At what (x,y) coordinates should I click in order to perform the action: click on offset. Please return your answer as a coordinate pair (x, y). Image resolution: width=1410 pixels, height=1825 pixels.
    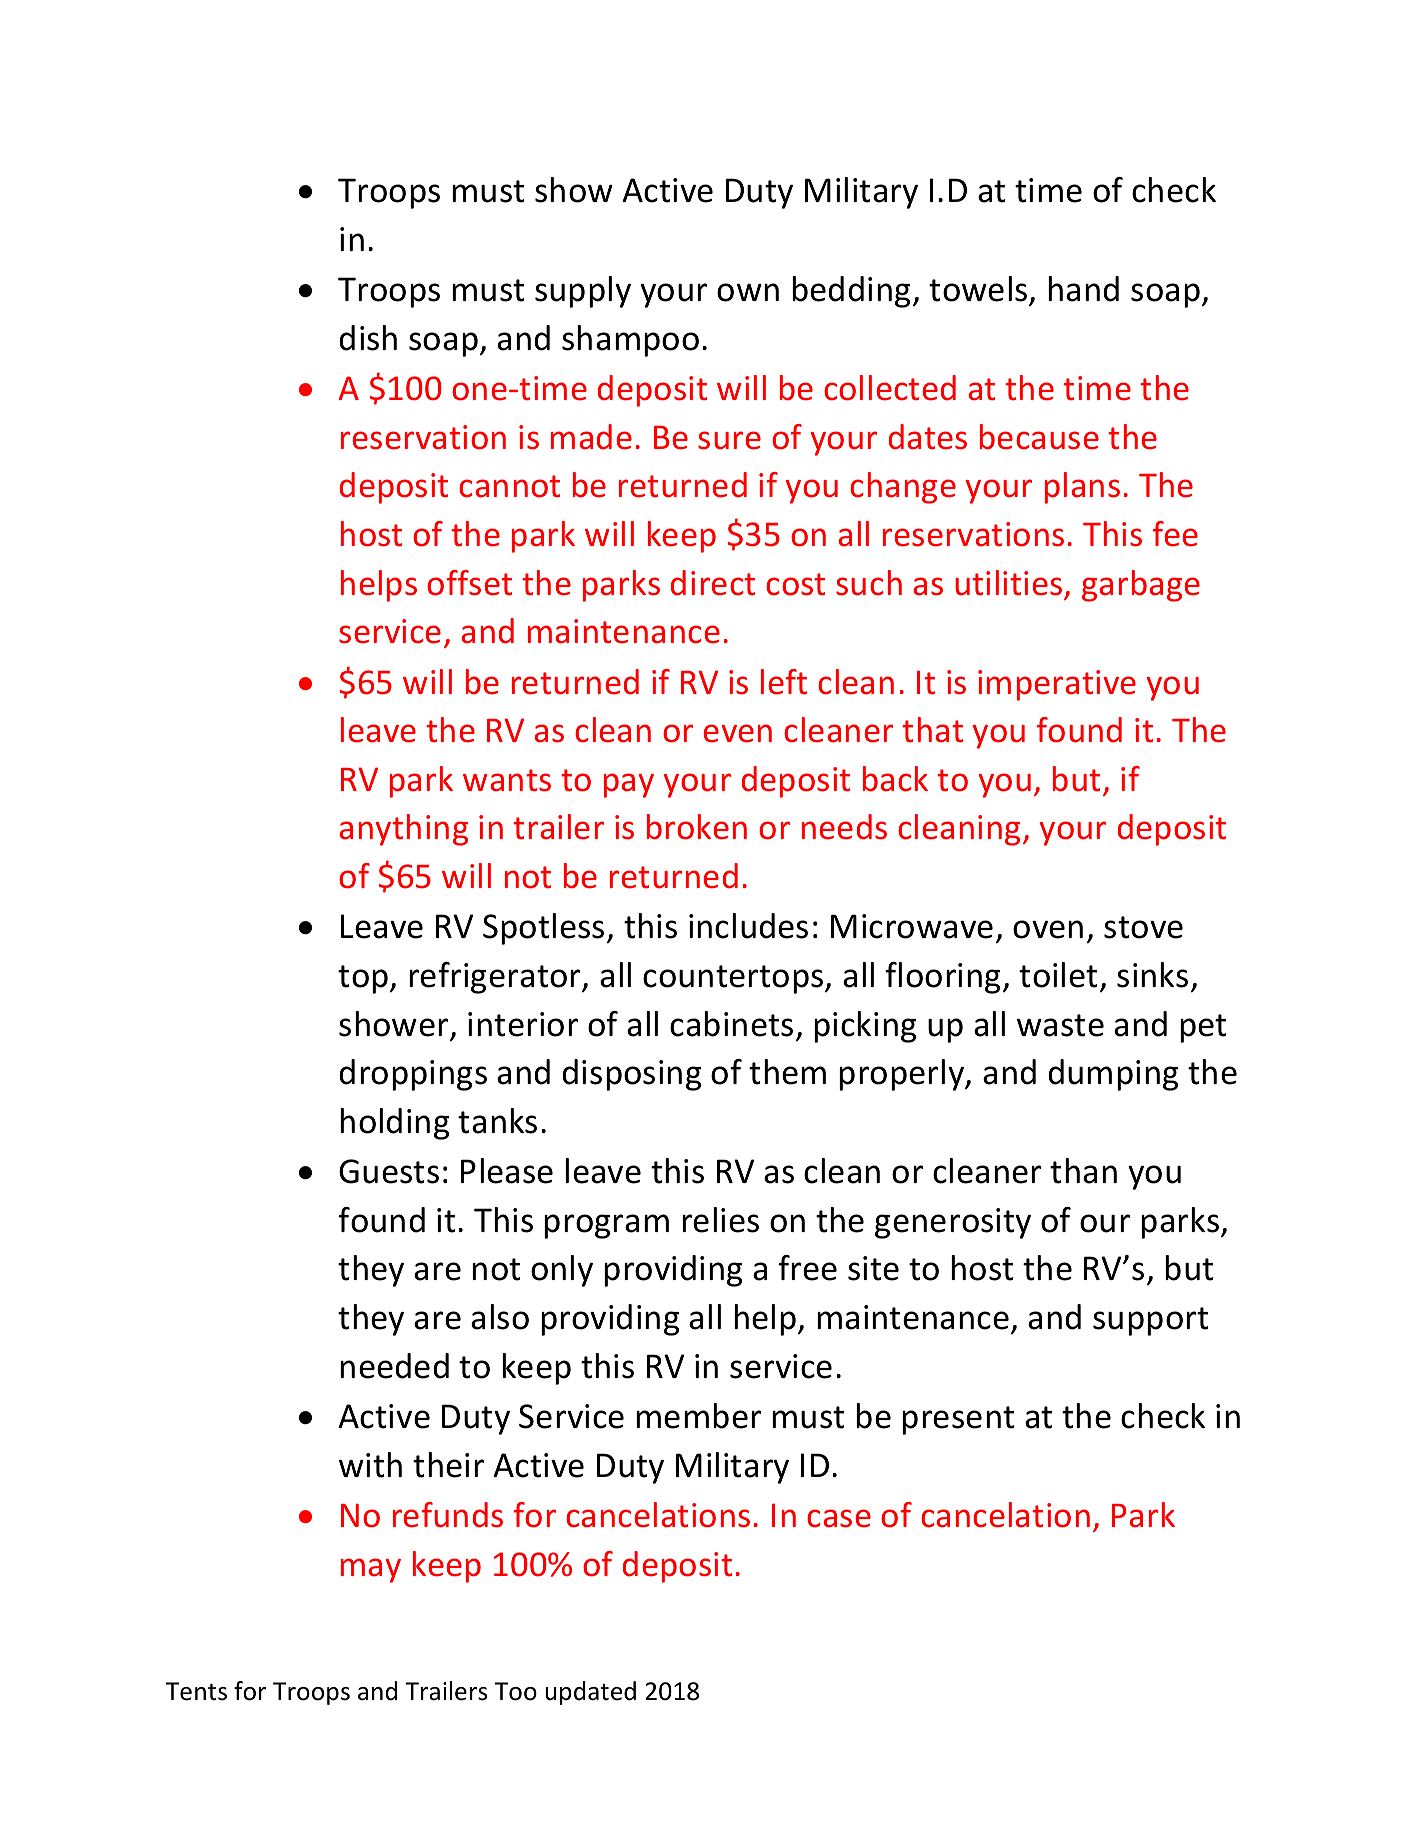
    Looking at the image, I should click on (469, 583).
